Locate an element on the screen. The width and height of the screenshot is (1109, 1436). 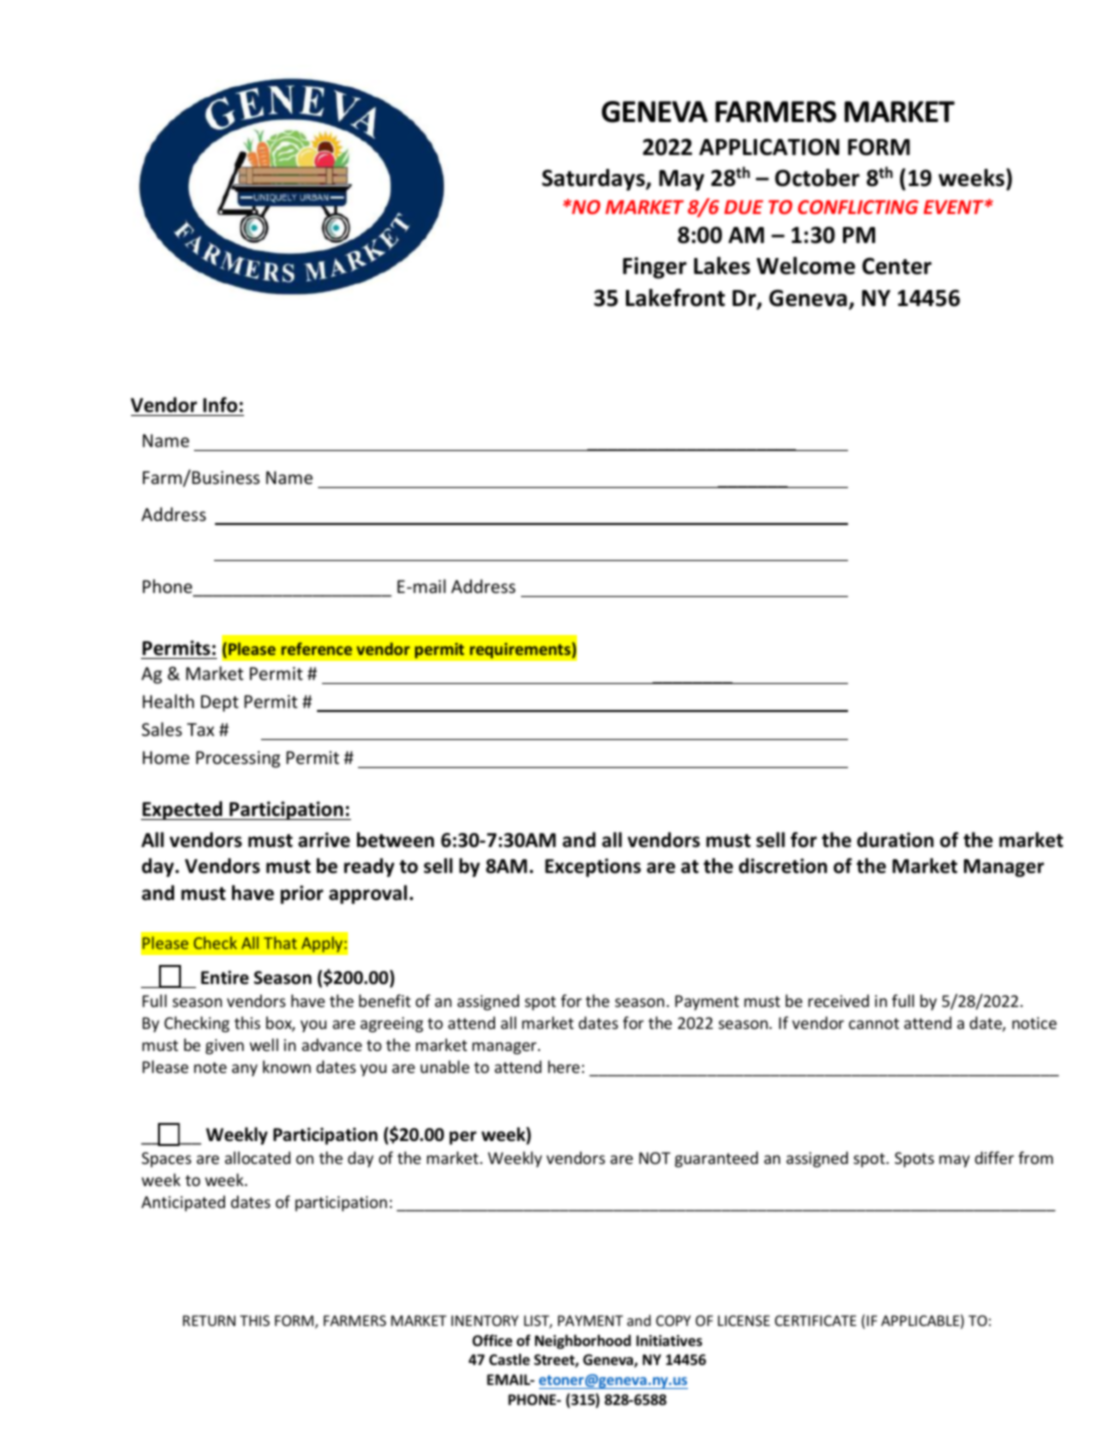
Finger is located at coordinates (655, 268).
